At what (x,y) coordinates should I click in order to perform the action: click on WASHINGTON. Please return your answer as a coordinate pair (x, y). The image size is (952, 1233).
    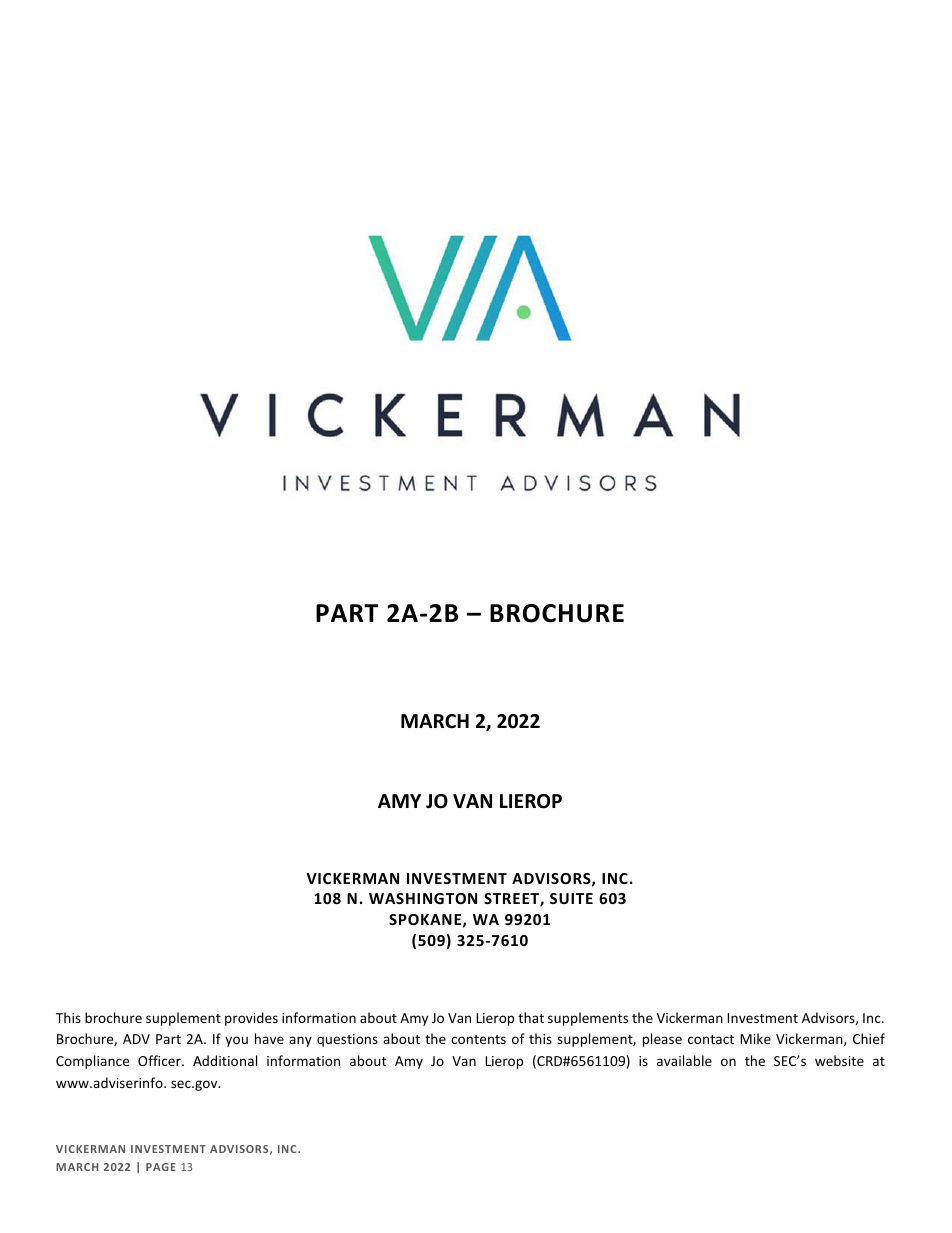
    Looking at the image, I should click on (423, 898).
